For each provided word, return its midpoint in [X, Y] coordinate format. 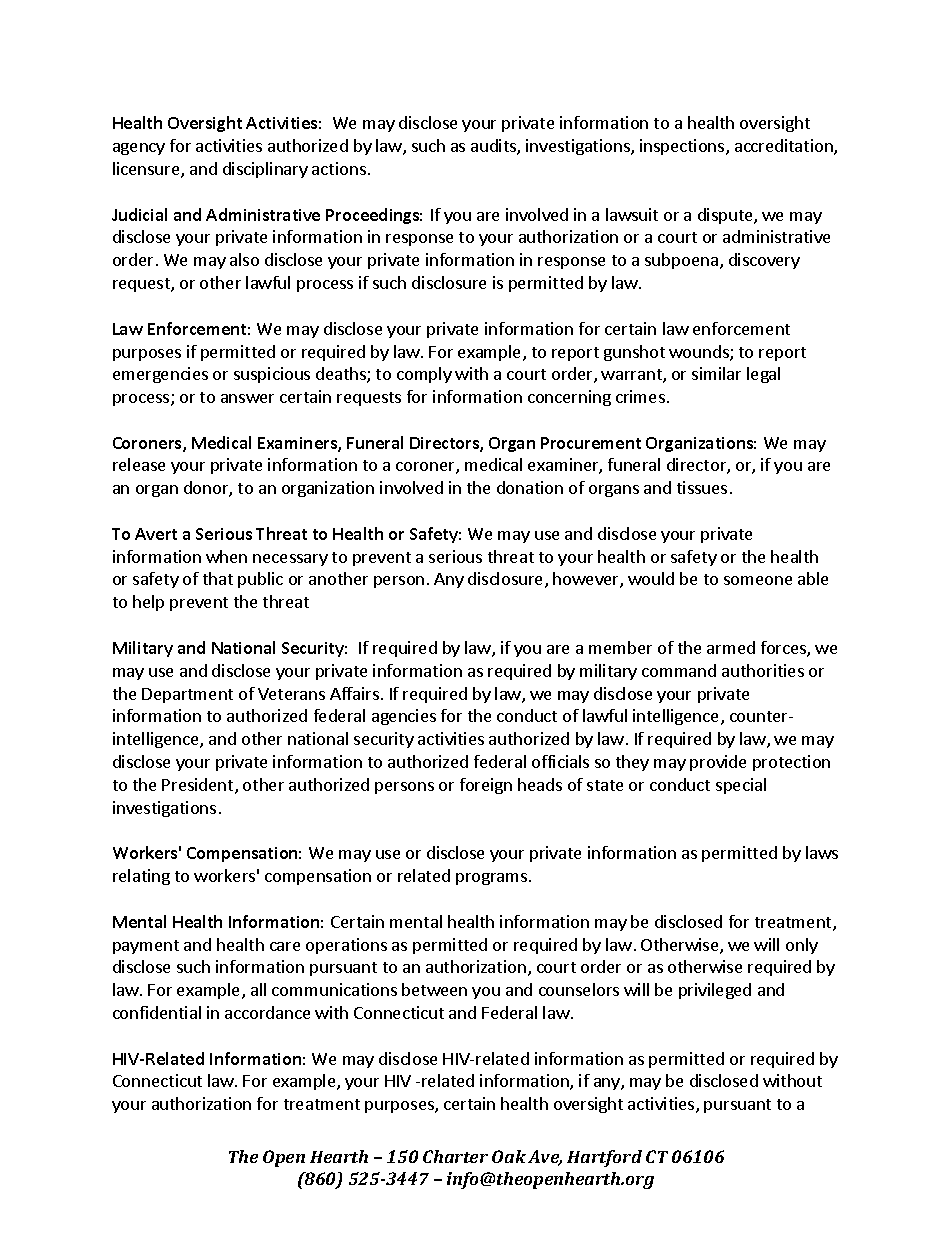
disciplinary [265, 170]
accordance [267, 1012]
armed [731, 647]
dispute [726, 216]
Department [187, 695]
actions [339, 168]
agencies [404, 717]
